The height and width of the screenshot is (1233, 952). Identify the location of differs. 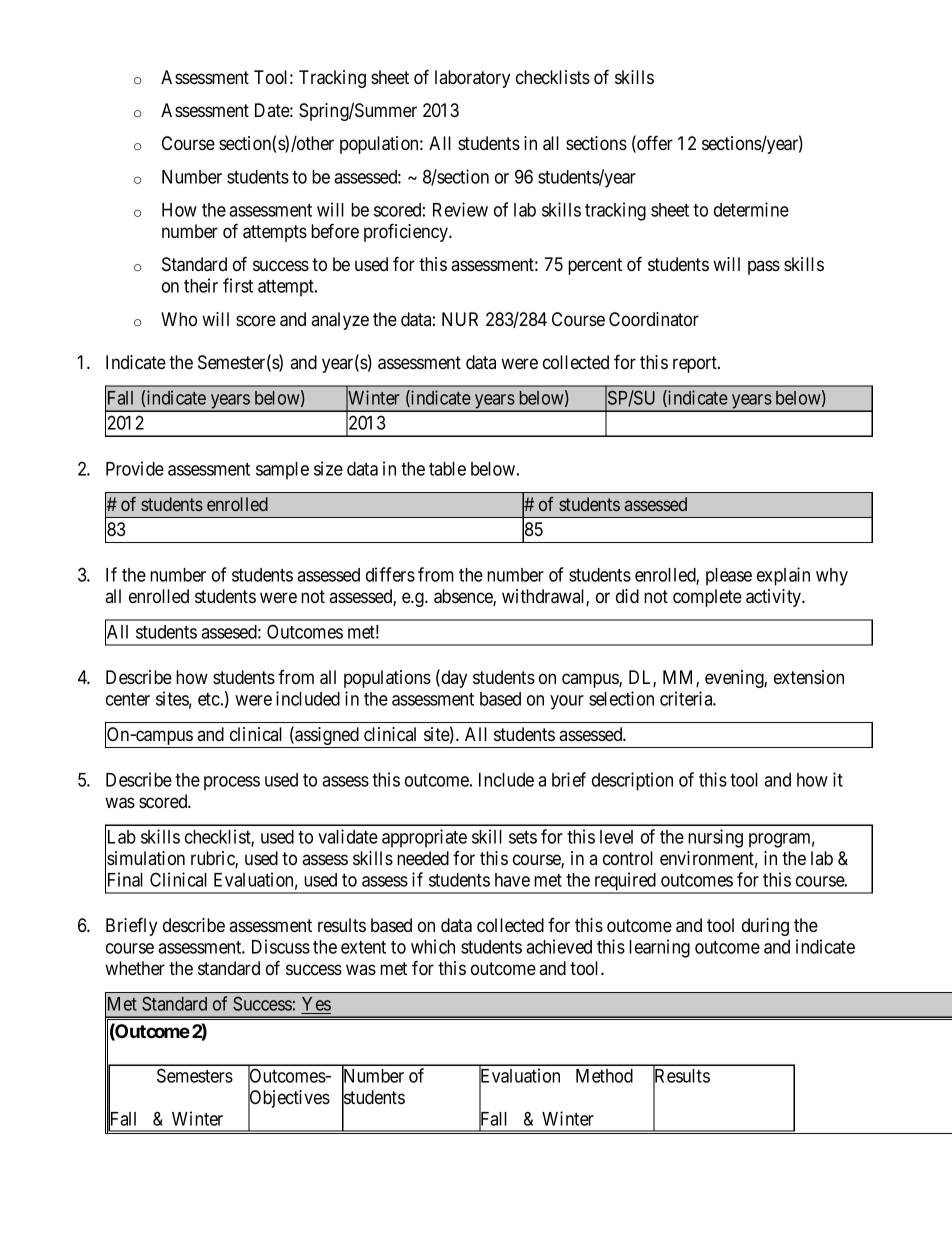
(390, 574).
